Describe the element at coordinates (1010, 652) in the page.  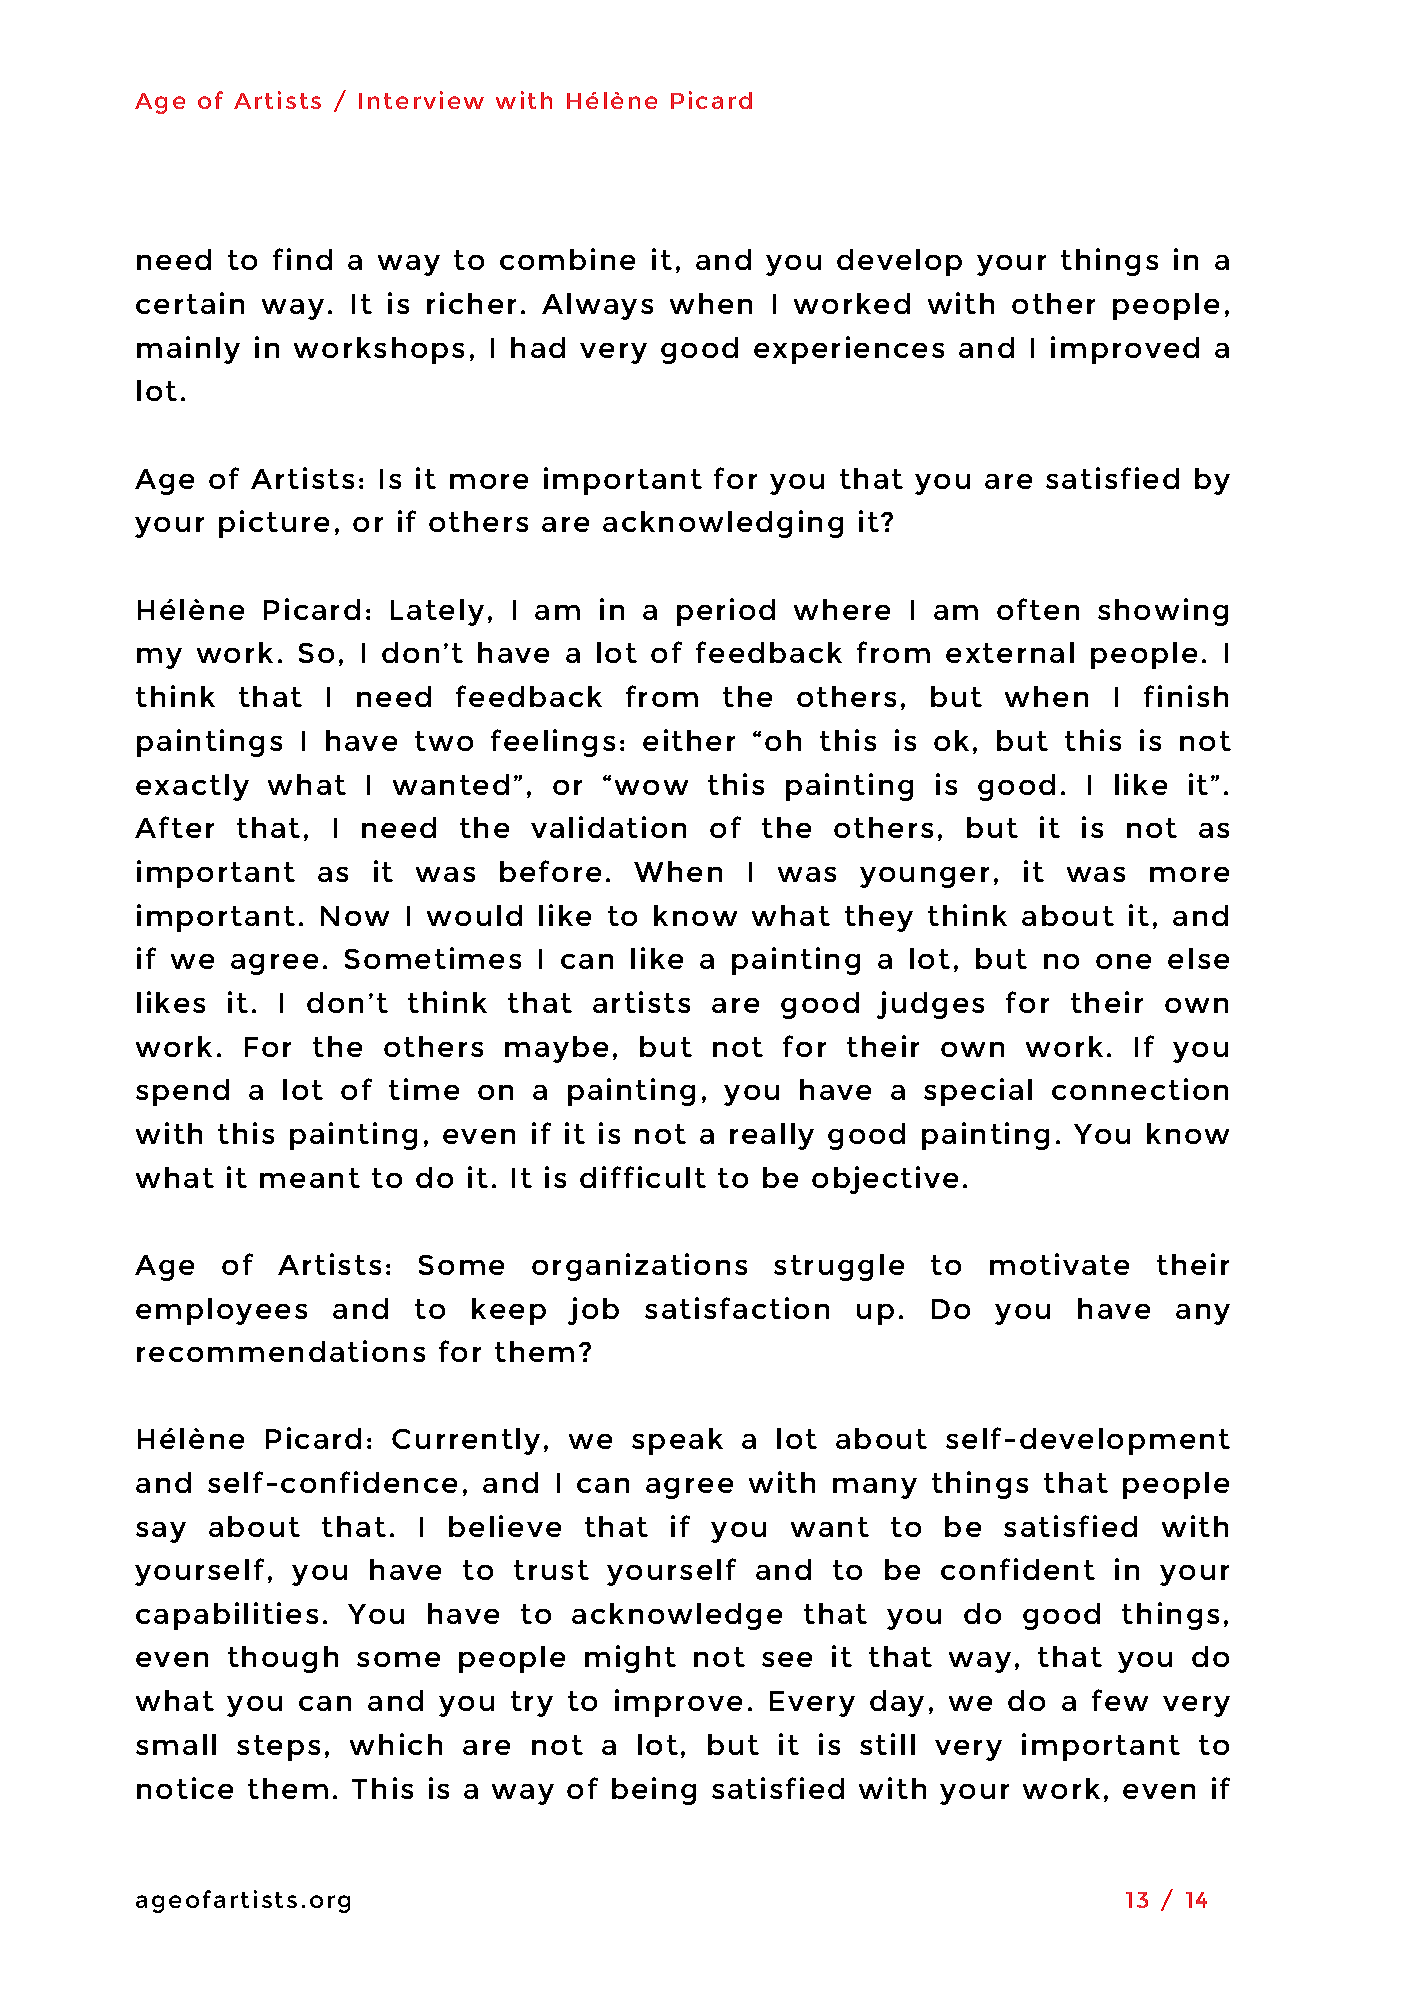
I see `external` at that location.
